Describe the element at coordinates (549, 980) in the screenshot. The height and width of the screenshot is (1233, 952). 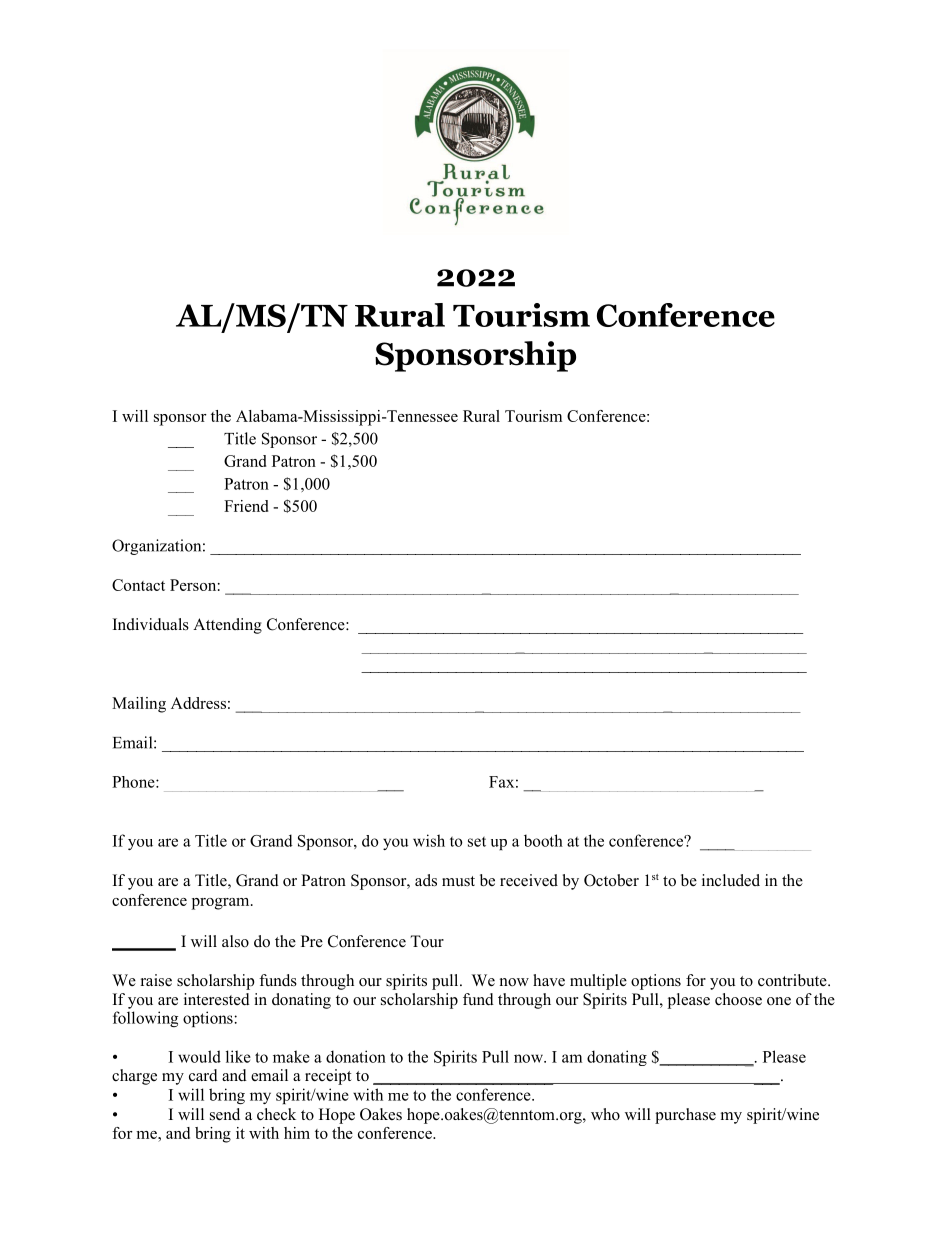
I see `have` at that location.
